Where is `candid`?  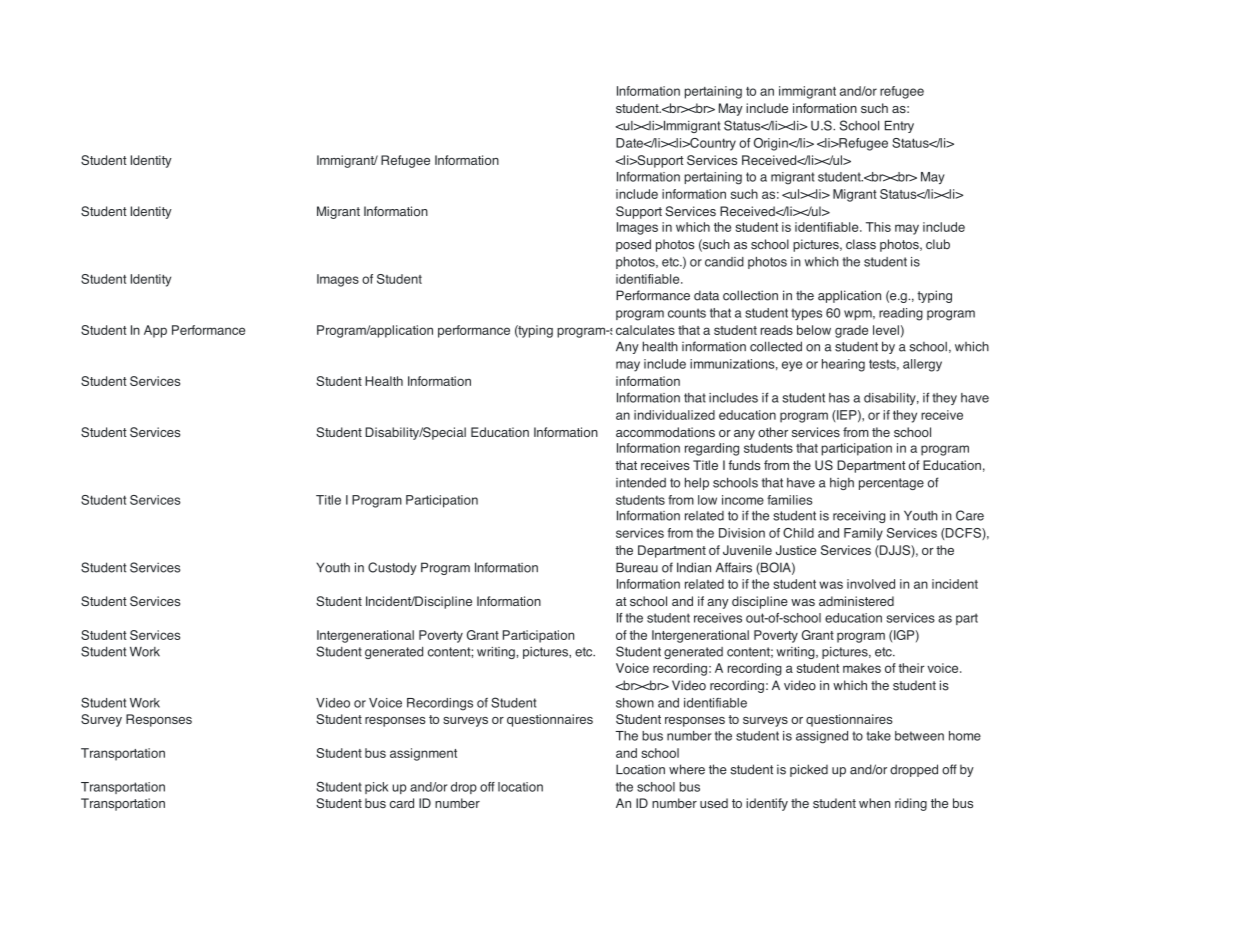 candid is located at coordinates (724, 262).
